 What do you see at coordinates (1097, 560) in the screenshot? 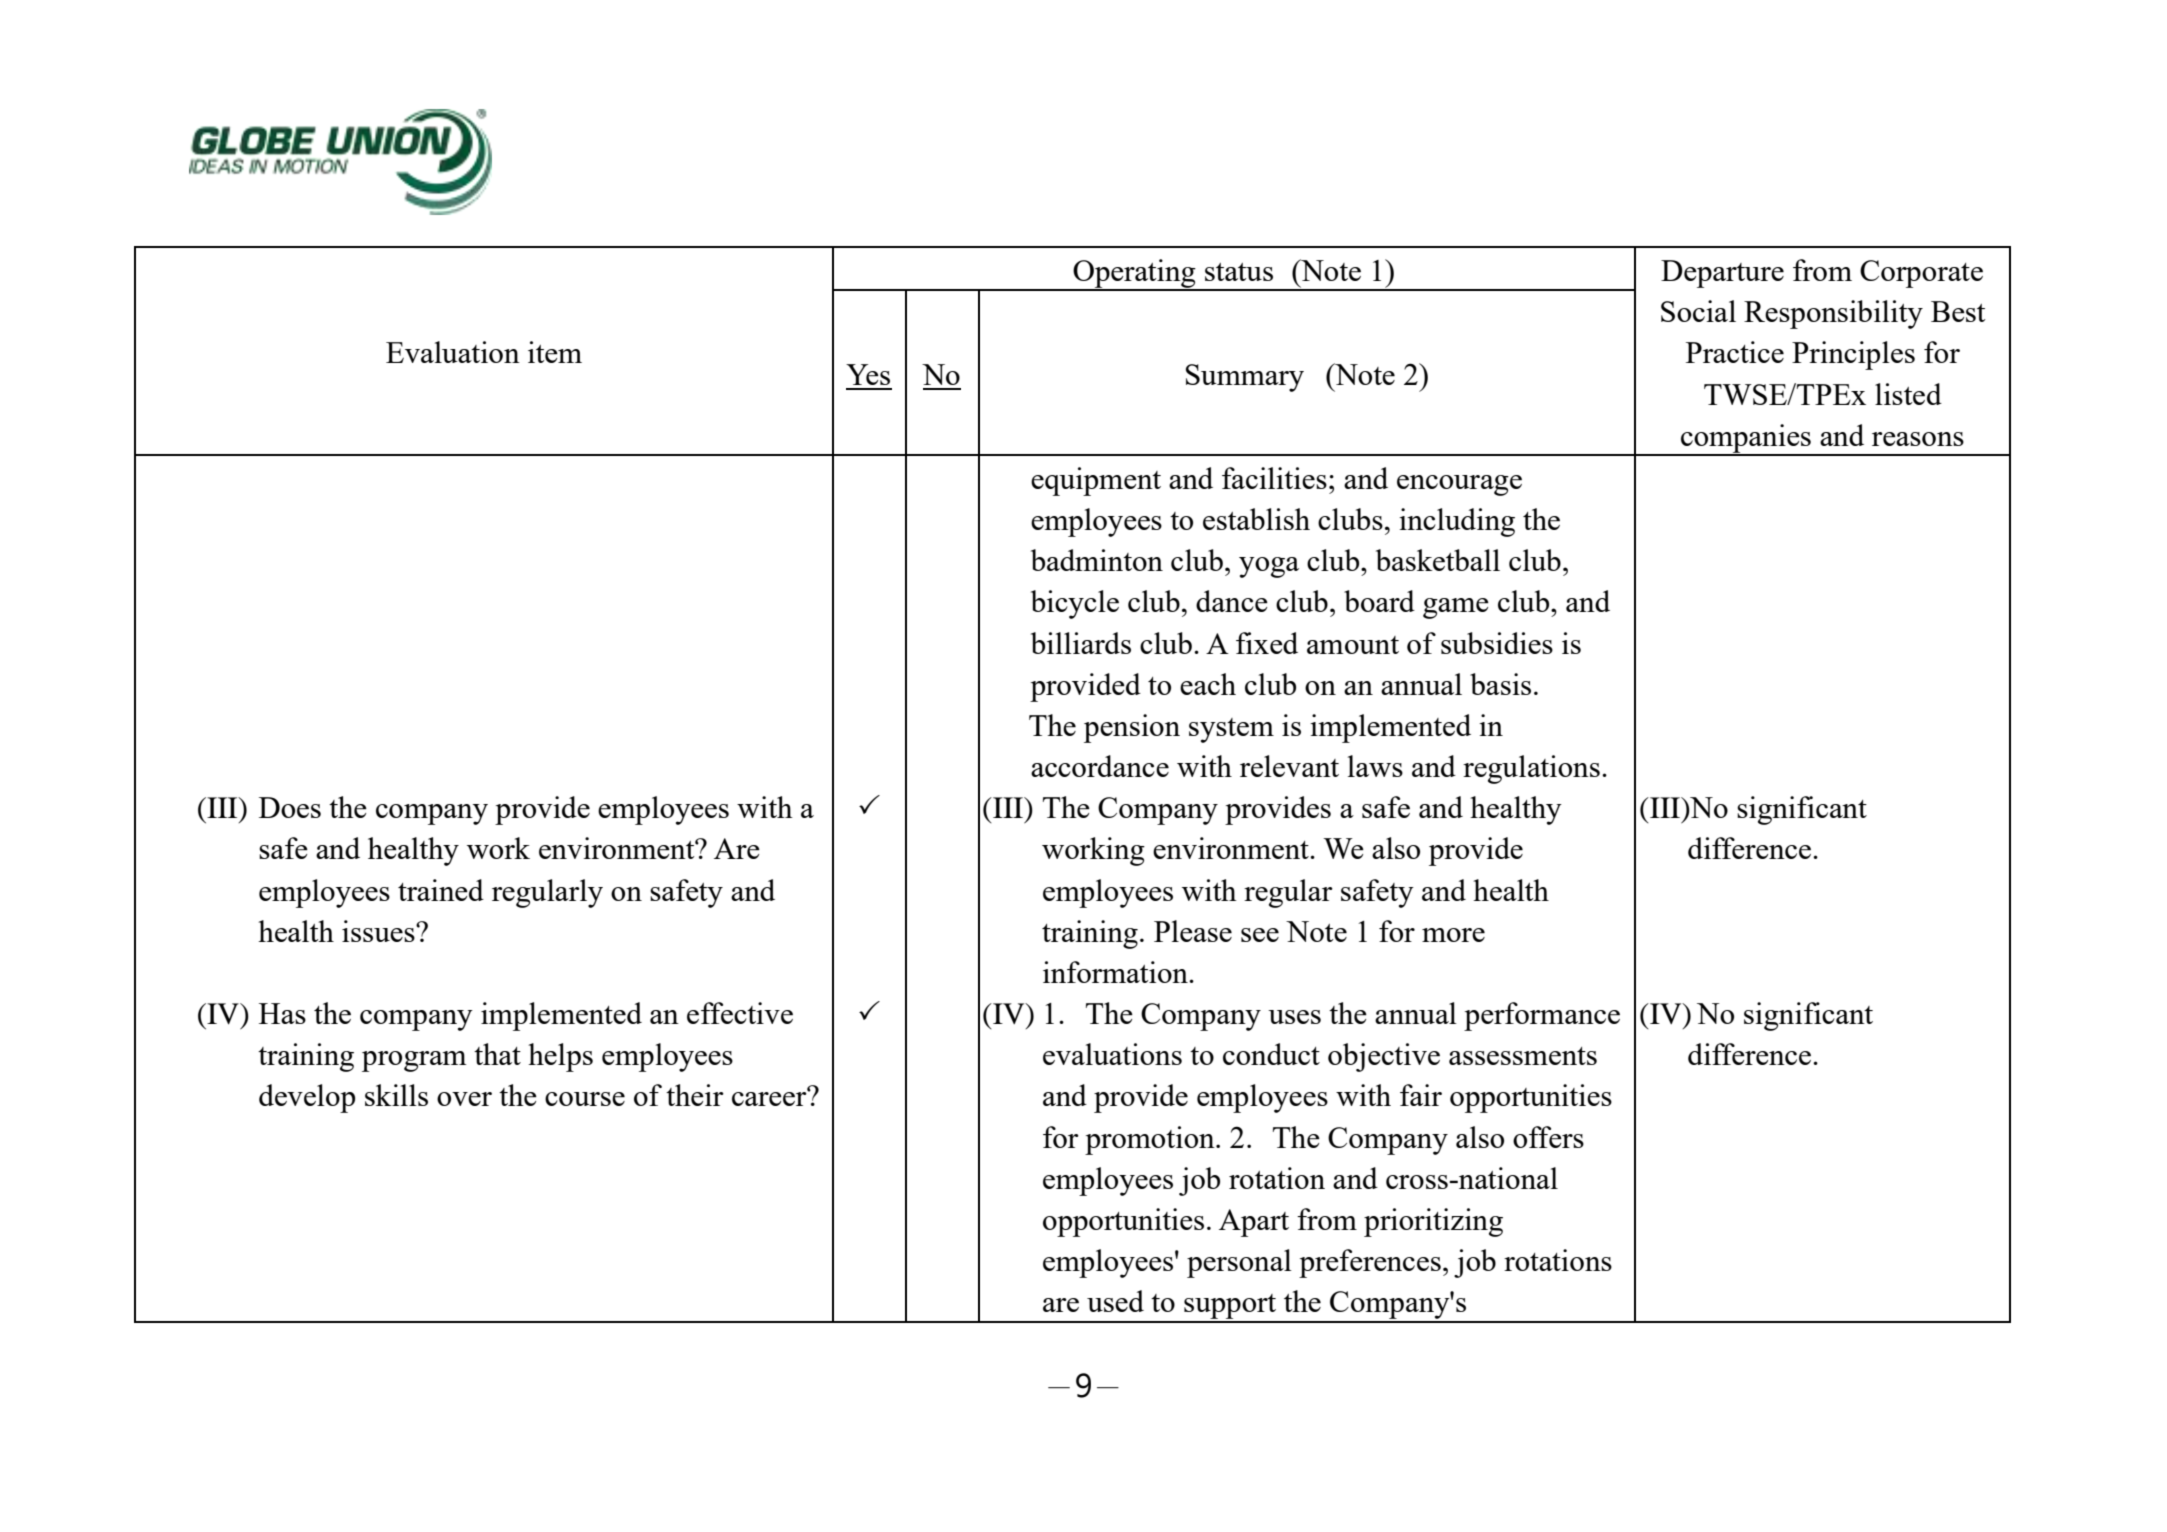
I see `badminton` at bounding box center [1097, 560].
